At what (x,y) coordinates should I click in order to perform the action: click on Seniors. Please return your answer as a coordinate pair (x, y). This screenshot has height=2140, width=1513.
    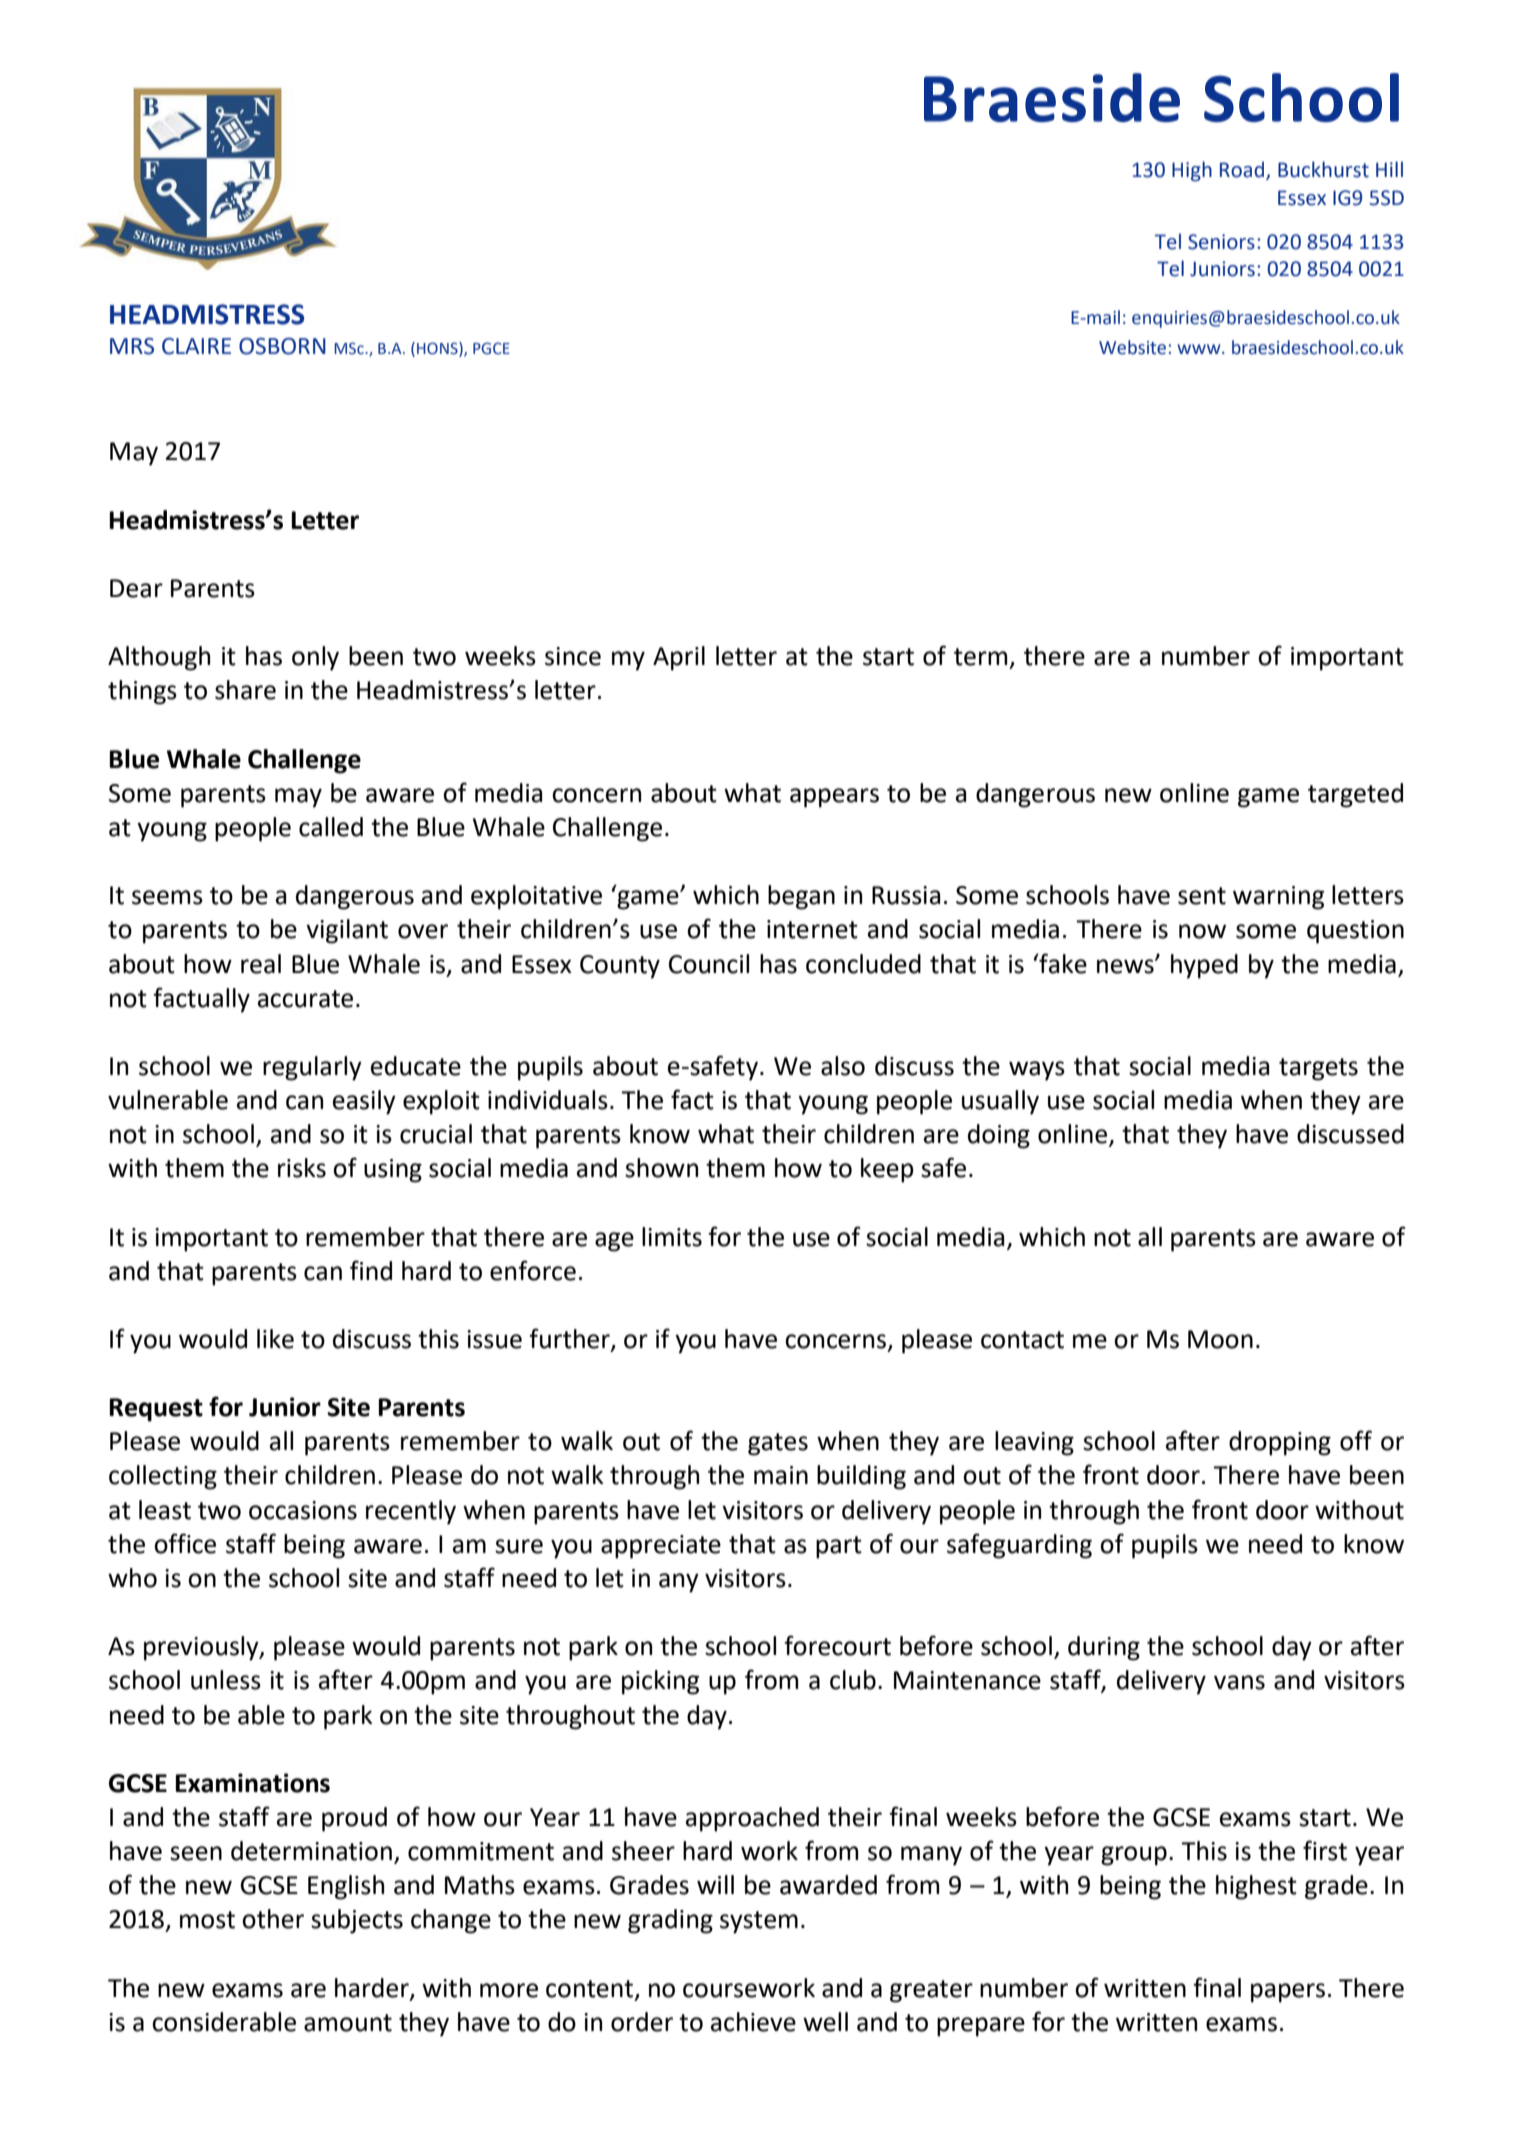
    Looking at the image, I should click on (1221, 242).
